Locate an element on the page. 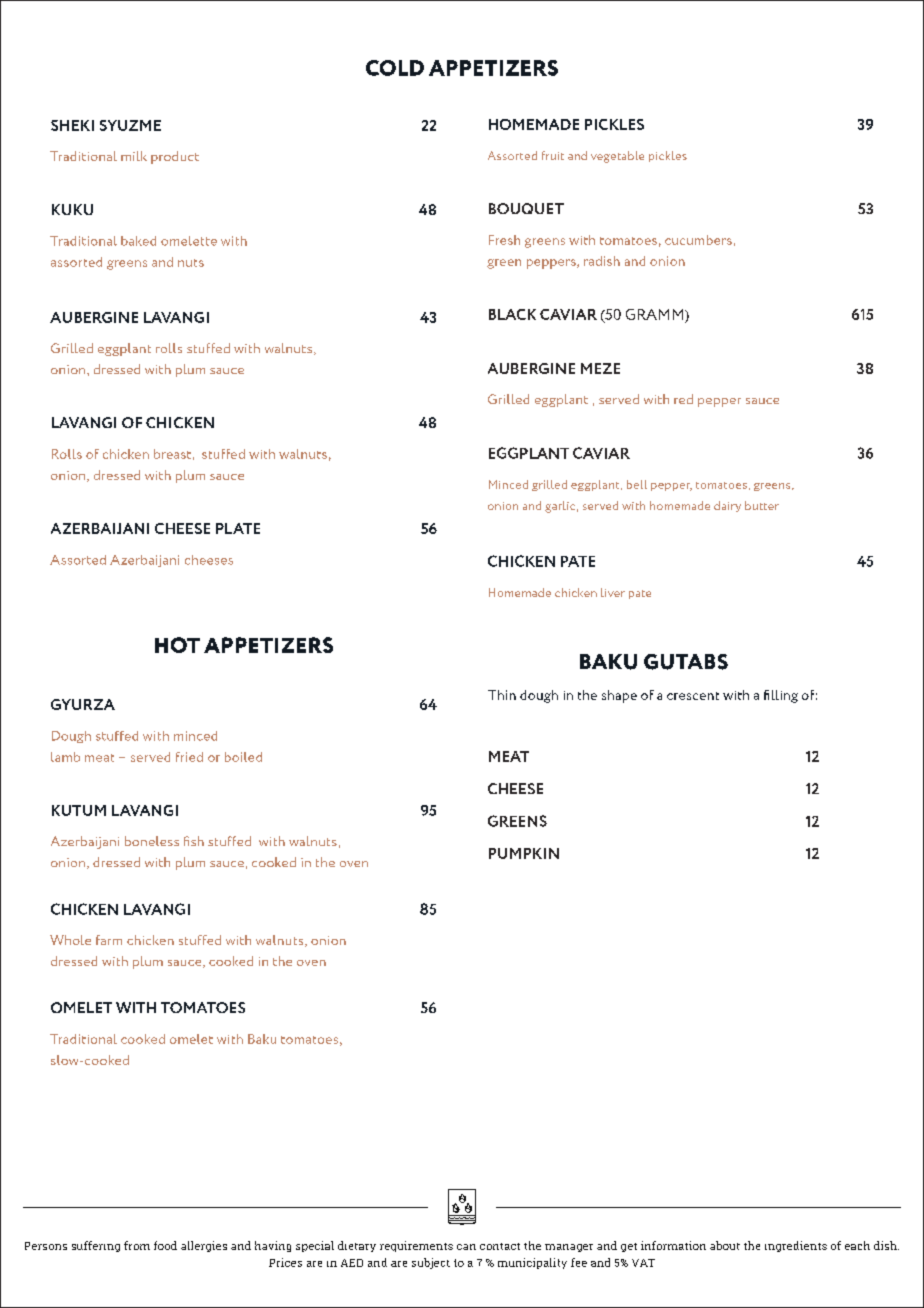 This document has width=924, height=1308. HOT is located at coordinates (177, 645).
